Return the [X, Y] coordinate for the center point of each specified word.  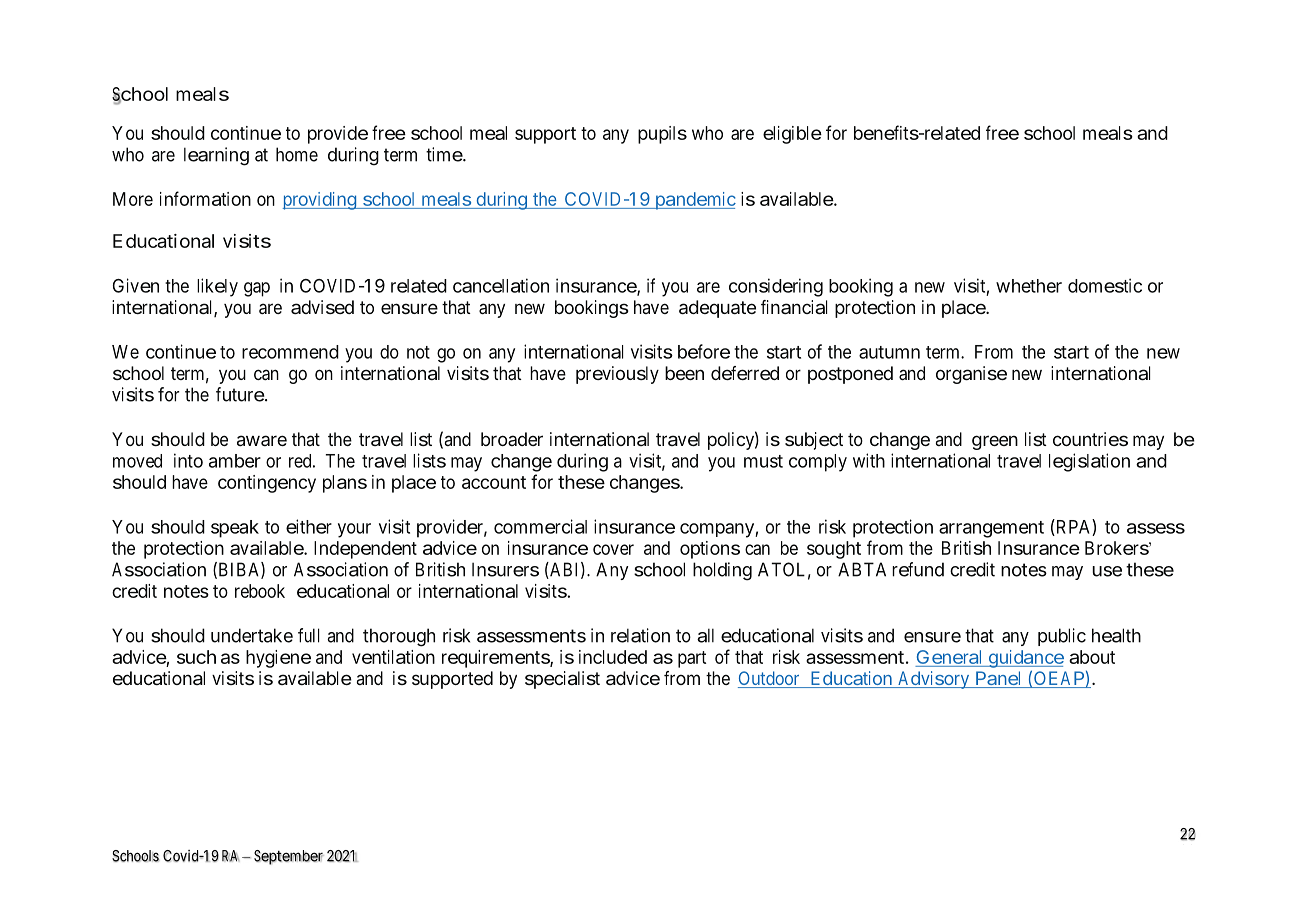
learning [216, 156]
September [289, 857]
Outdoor [770, 679]
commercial [540, 526]
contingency [267, 484]
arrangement [991, 529]
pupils [662, 135]
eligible [792, 135]
